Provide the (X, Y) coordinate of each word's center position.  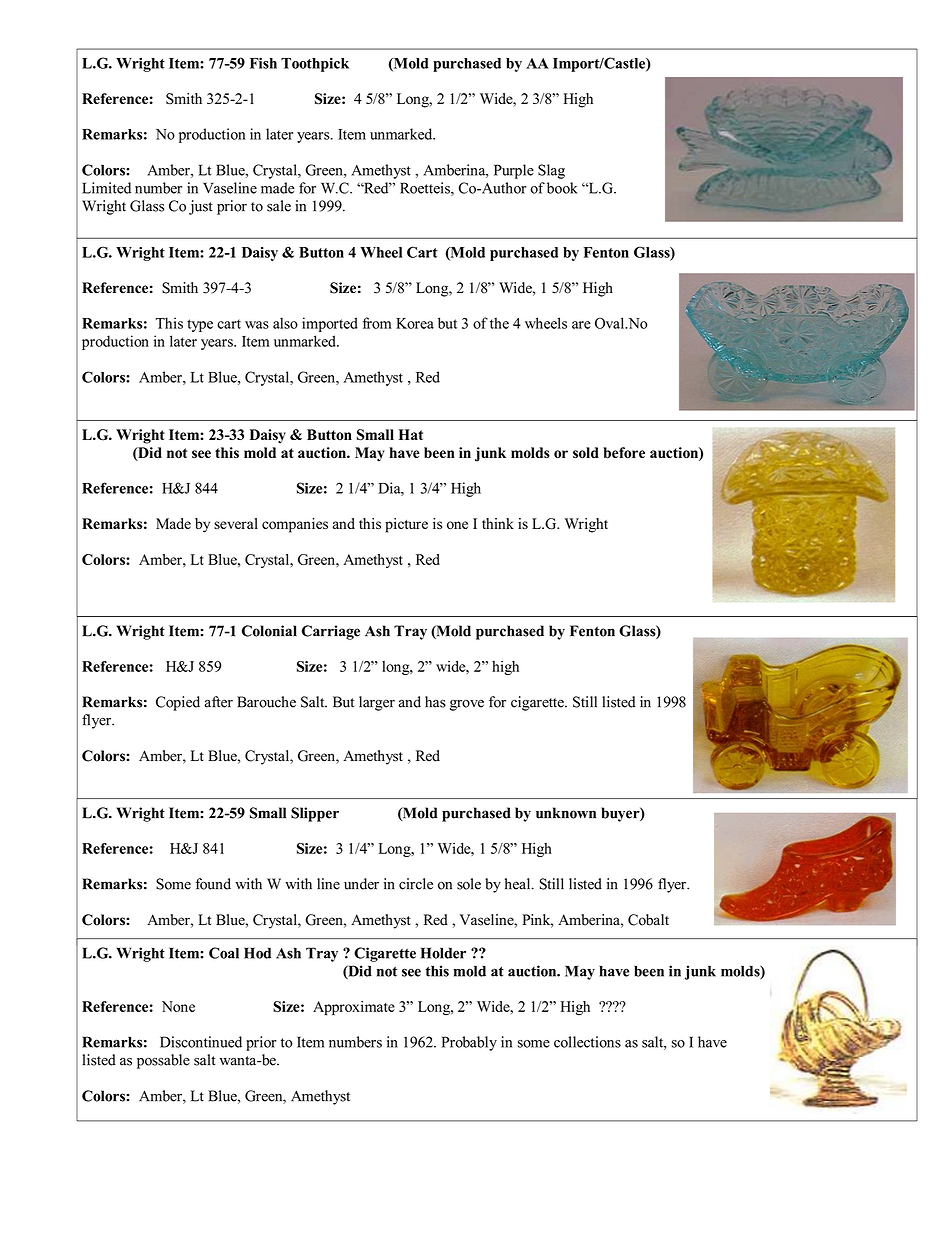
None (178, 1006)
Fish (263, 63)
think (498, 523)
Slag (551, 171)
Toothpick (315, 64)
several (236, 523)
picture (406, 525)
